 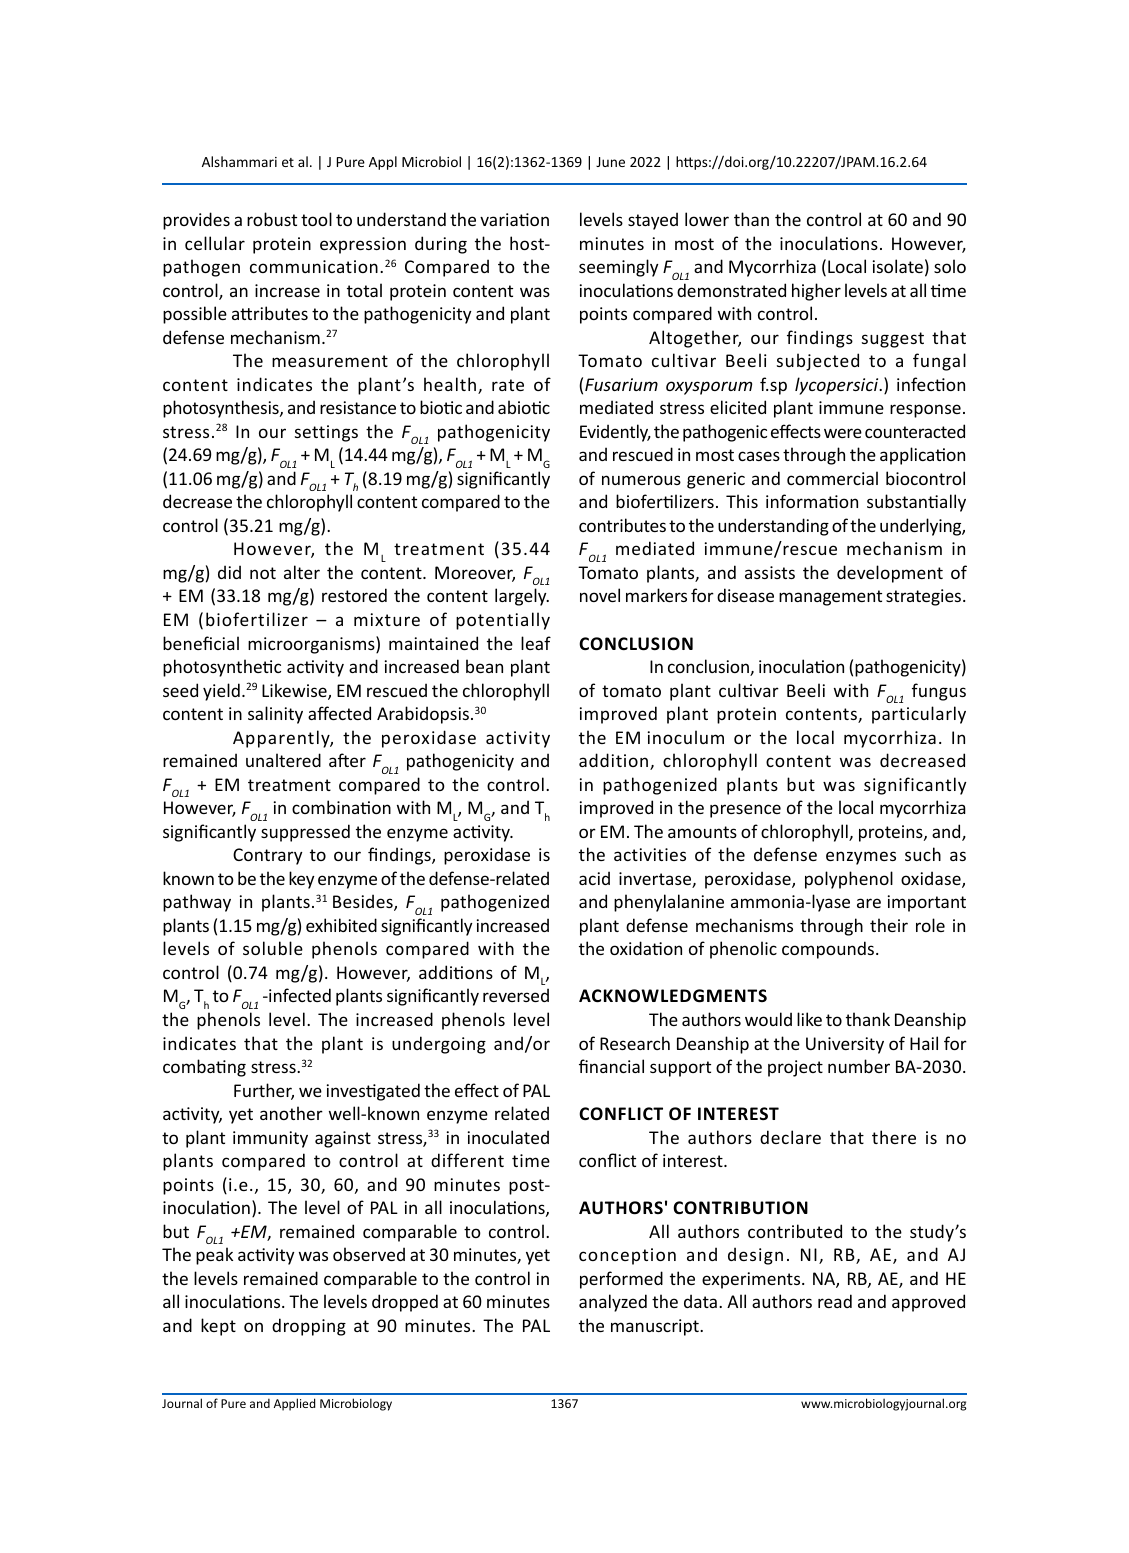 I want to click on salinity, so click(x=275, y=715).
